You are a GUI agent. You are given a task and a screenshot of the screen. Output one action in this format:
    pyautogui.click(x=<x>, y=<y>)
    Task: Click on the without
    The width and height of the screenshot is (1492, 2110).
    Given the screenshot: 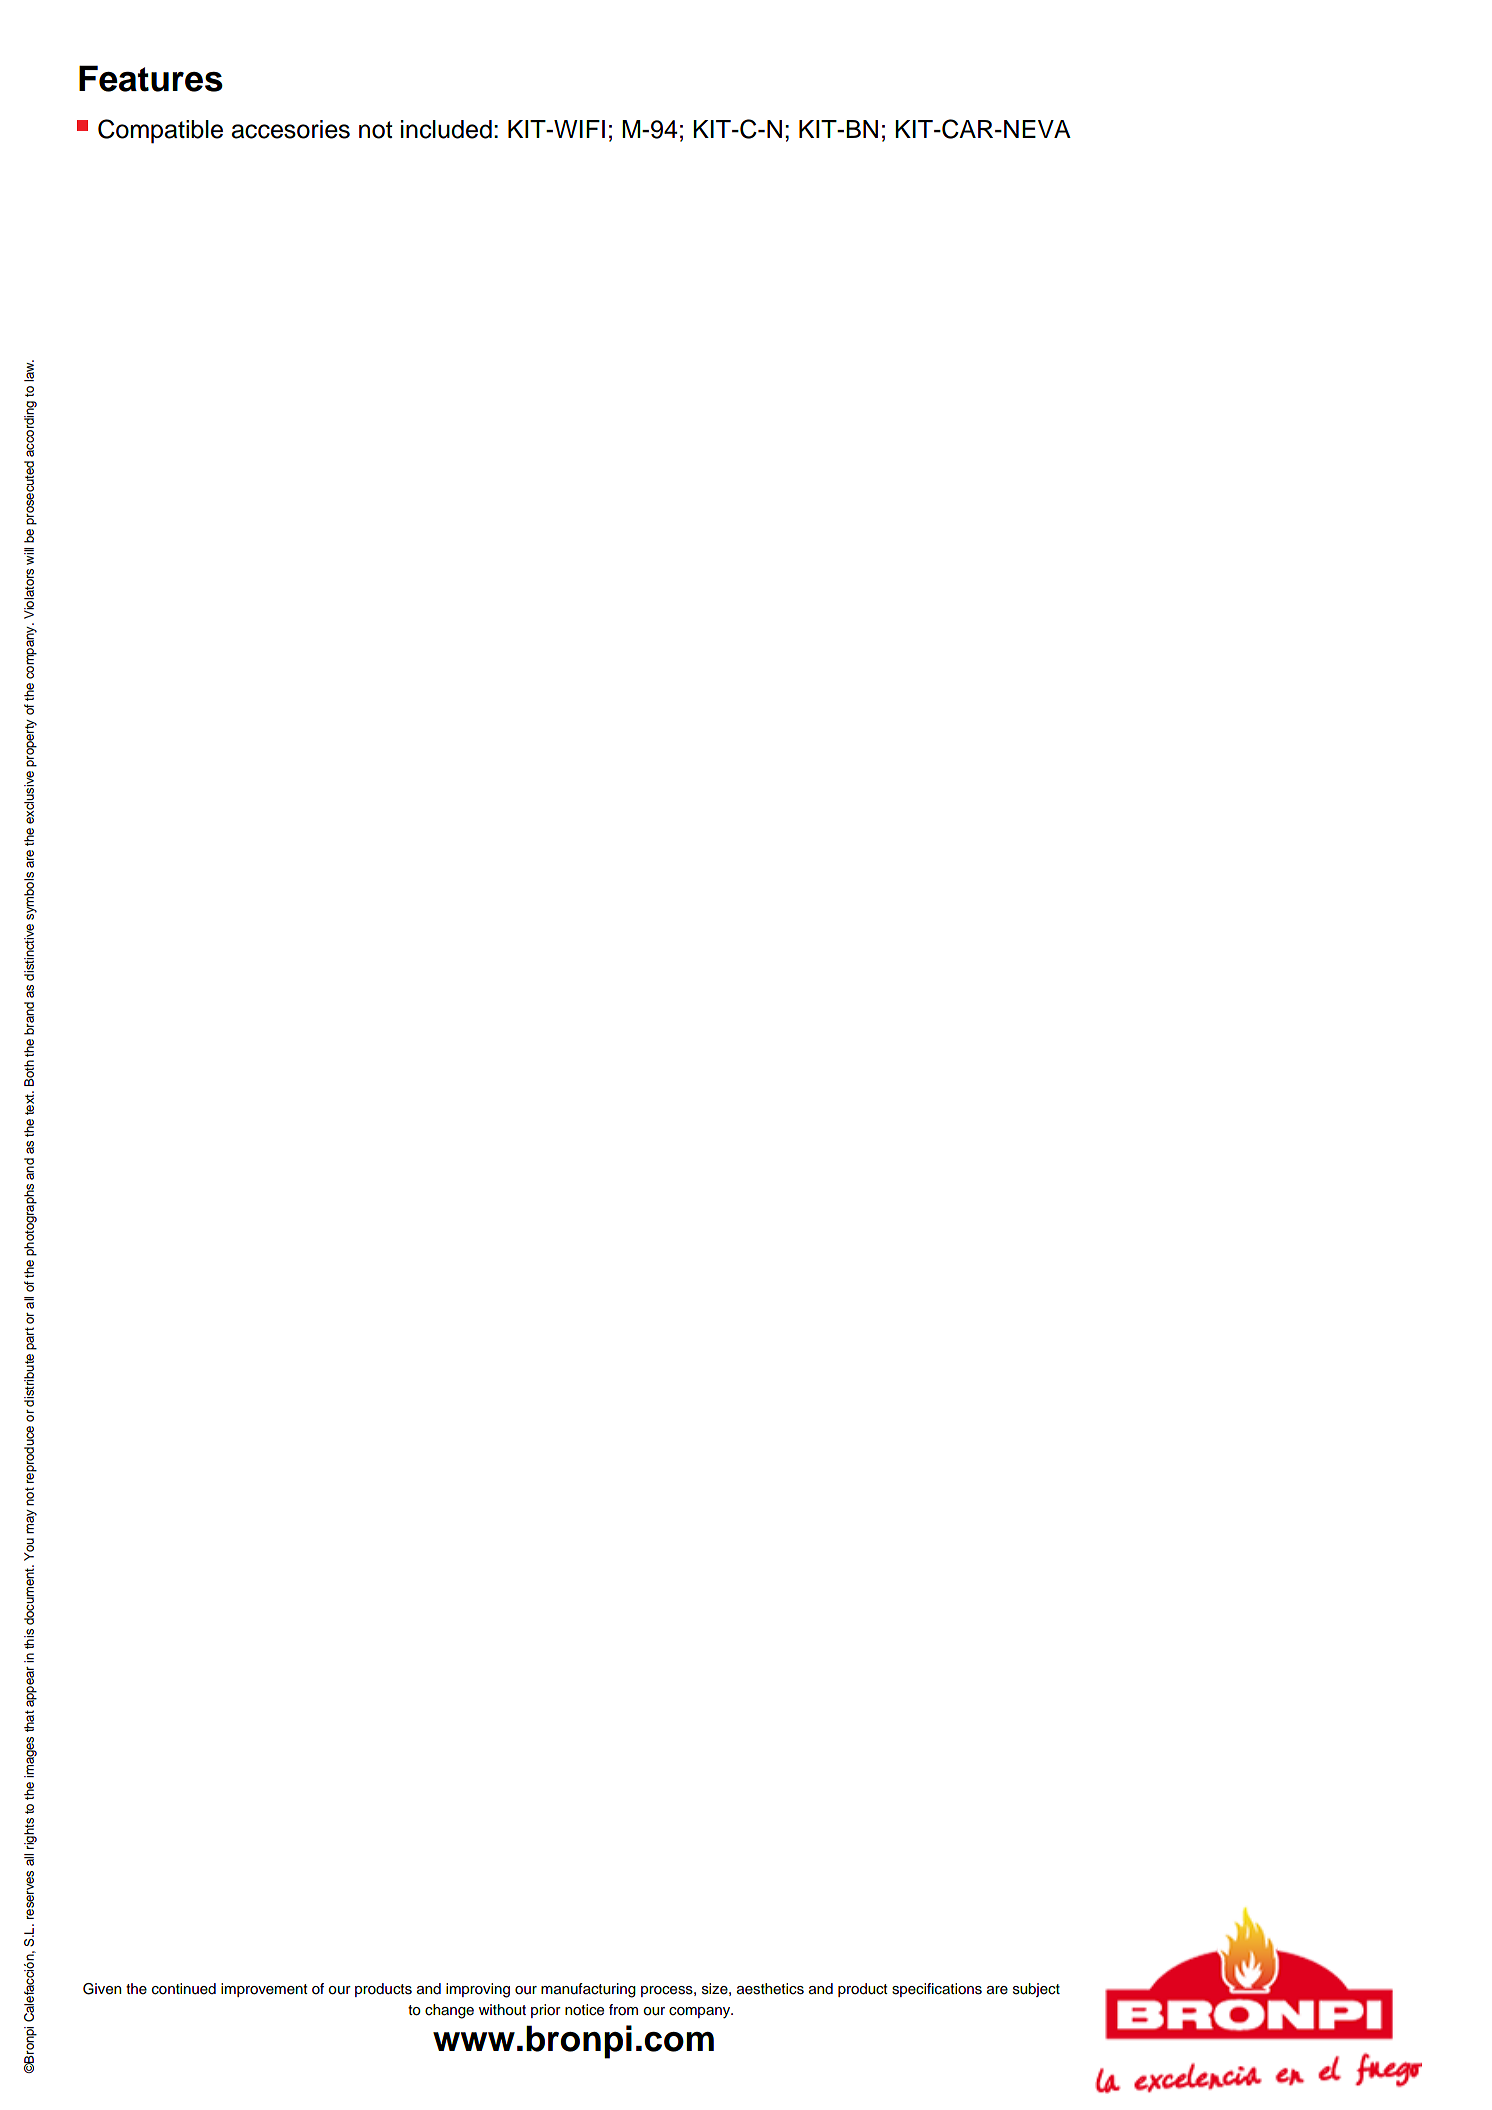 What is the action you would take?
    pyautogui.click(x=502, y=2010)
